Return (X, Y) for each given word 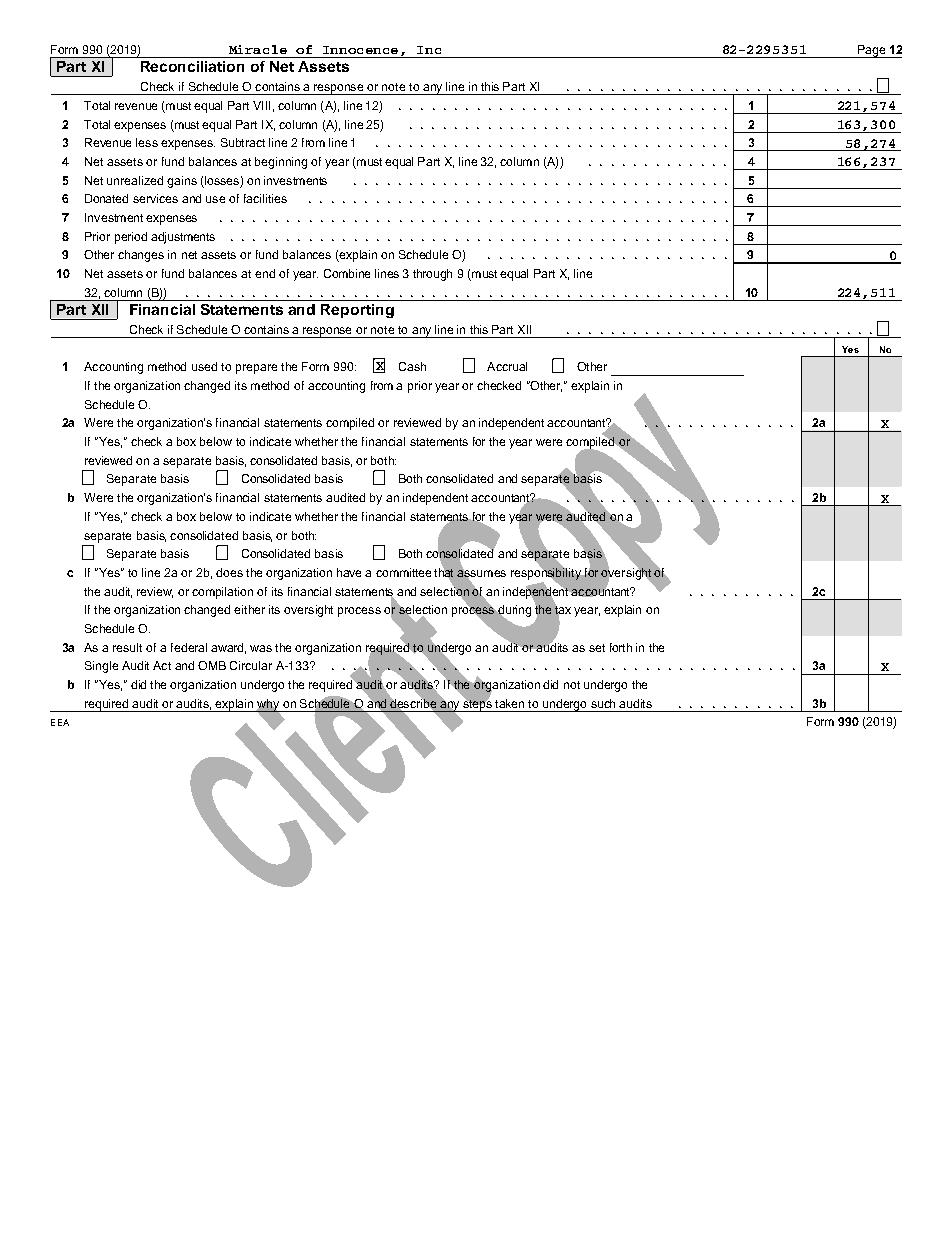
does (229, 572)
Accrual (507, 366)
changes (141, 256)
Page (871, 51)
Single (101, 667)
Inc (429, 50)
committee (403, 572)
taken (509, 703)
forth (621, 647)
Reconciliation (192, 66)
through (432, 275)
